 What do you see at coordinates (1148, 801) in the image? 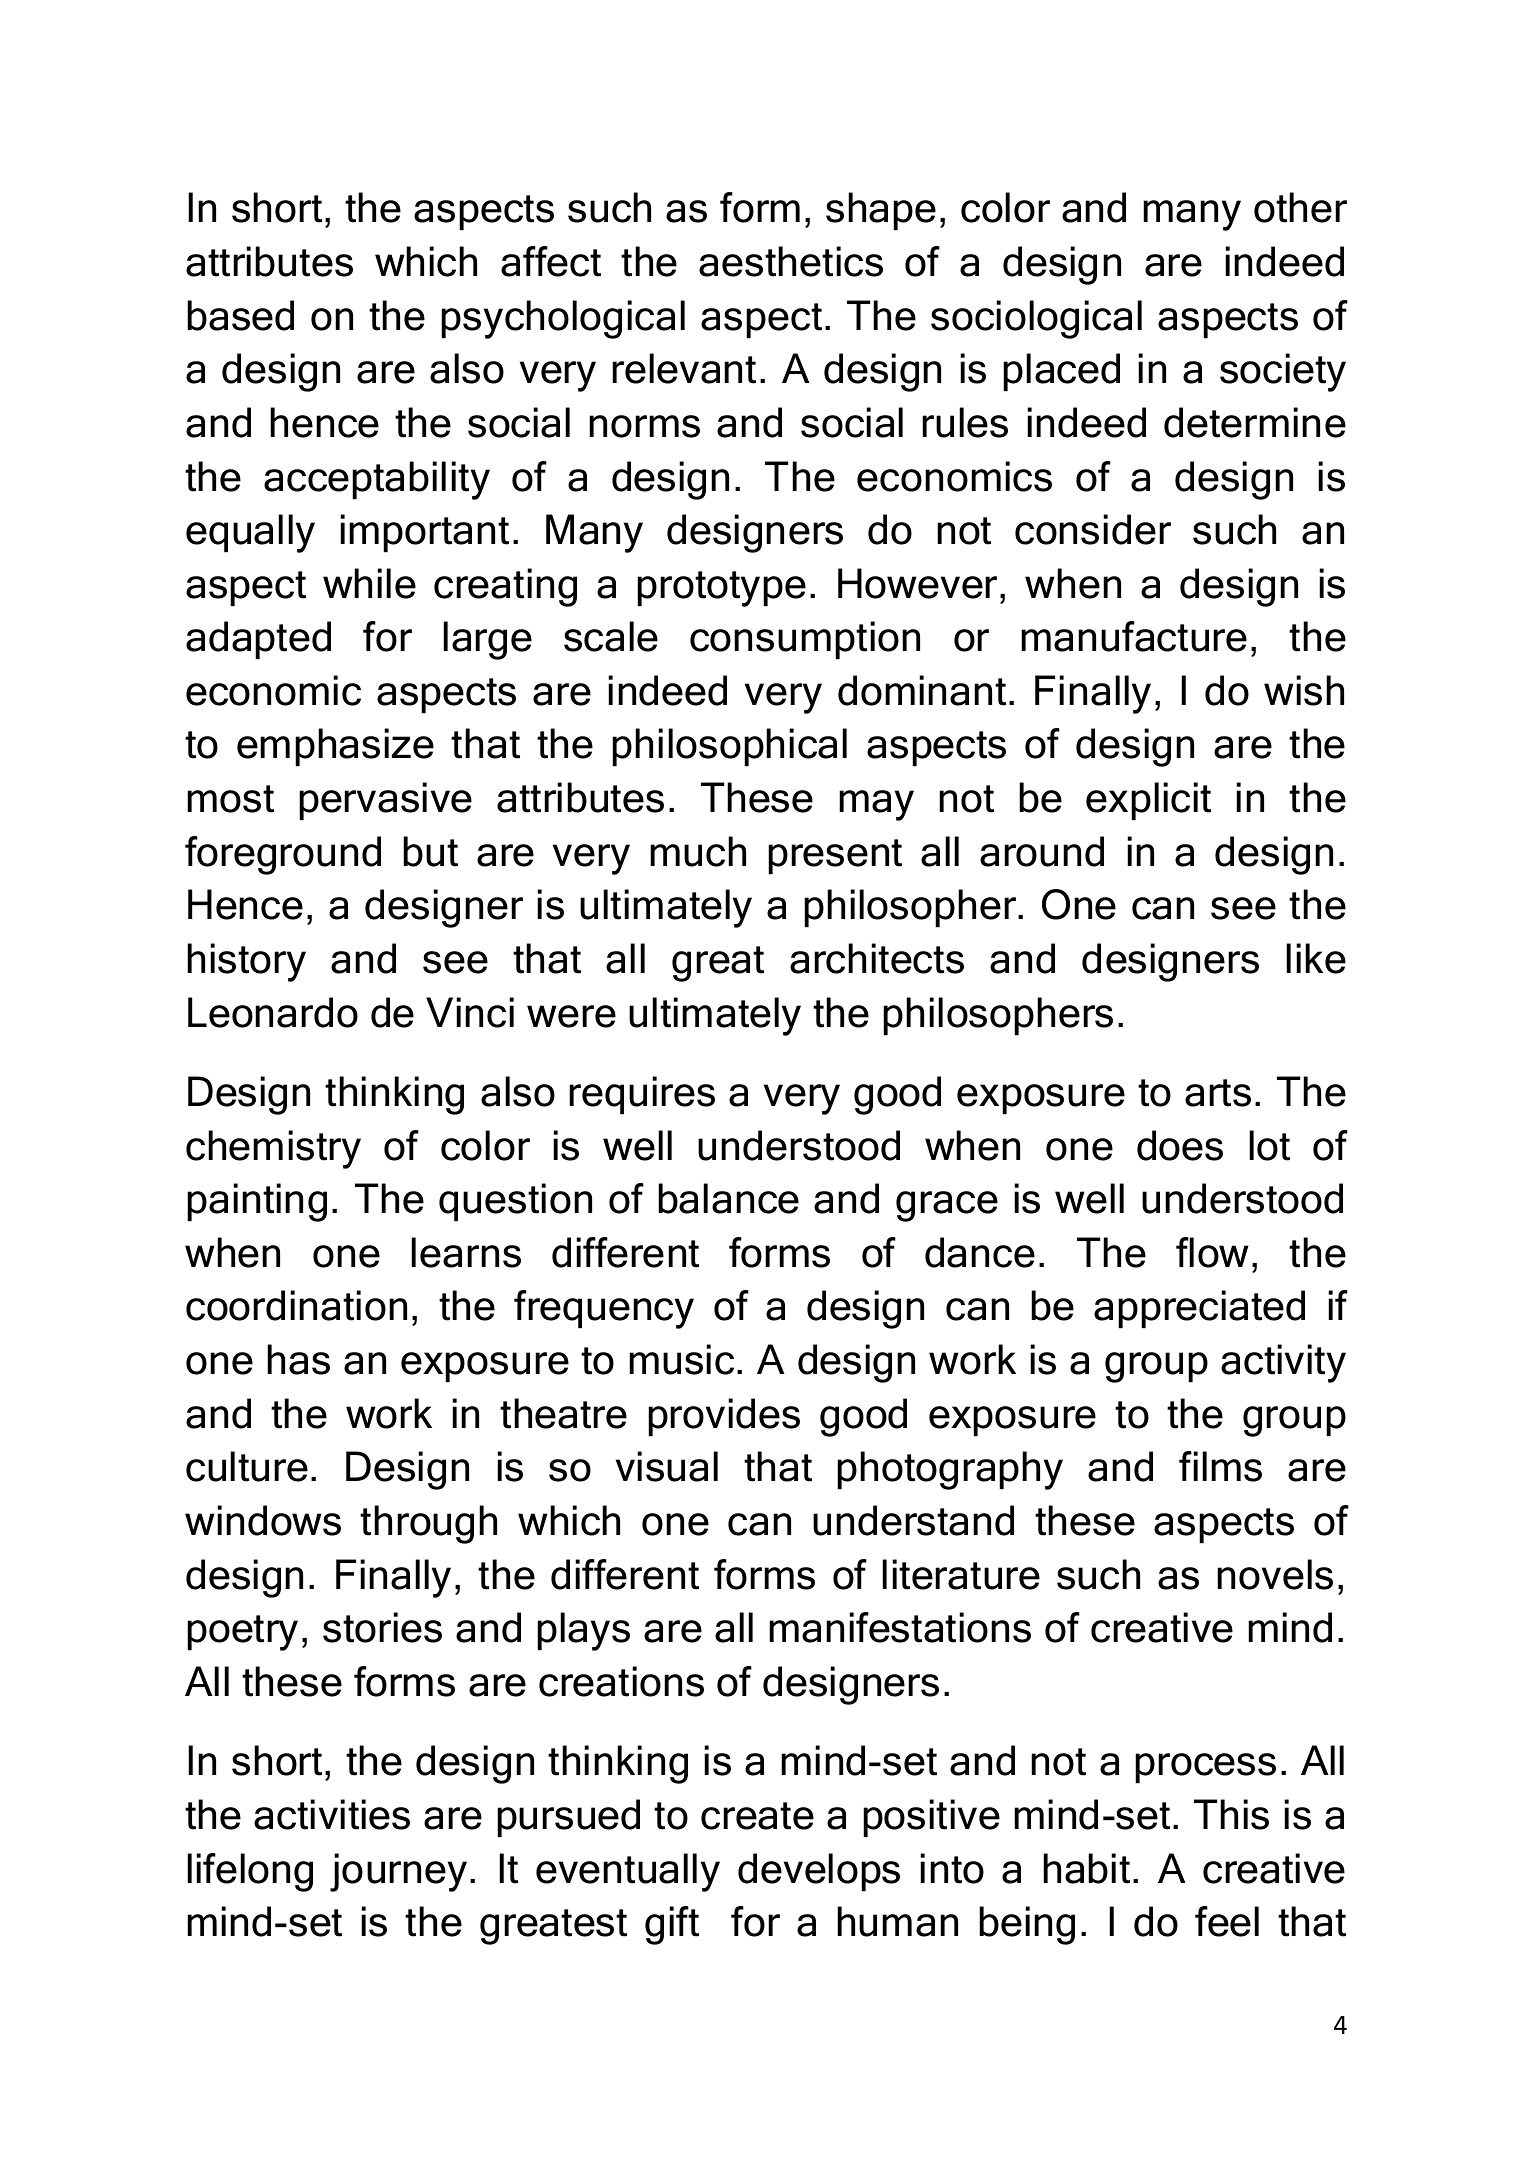
I see `explicit` at bounding box center [1148, 801].
